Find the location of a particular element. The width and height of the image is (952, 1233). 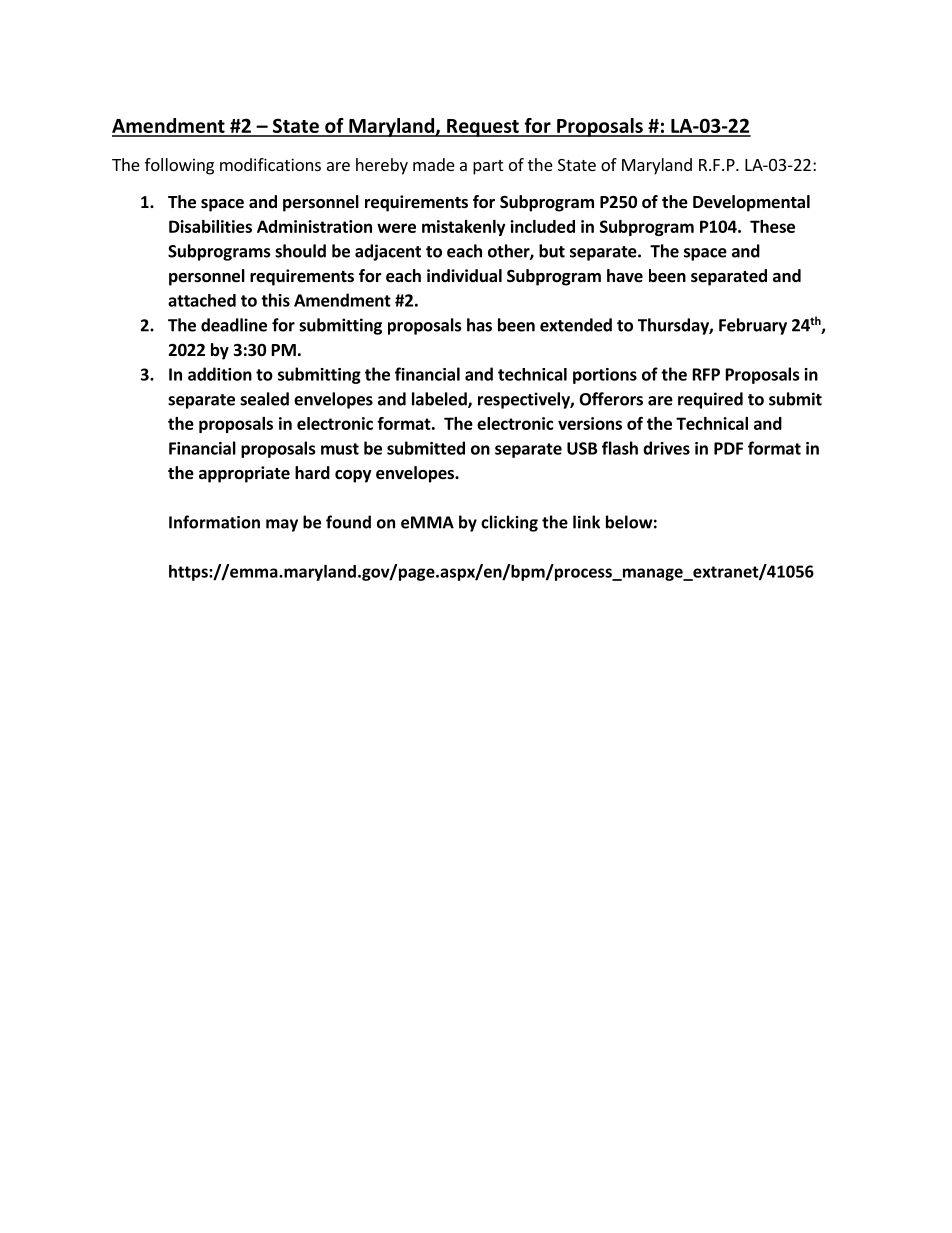

modifications is located at coordinates (270, 164).
